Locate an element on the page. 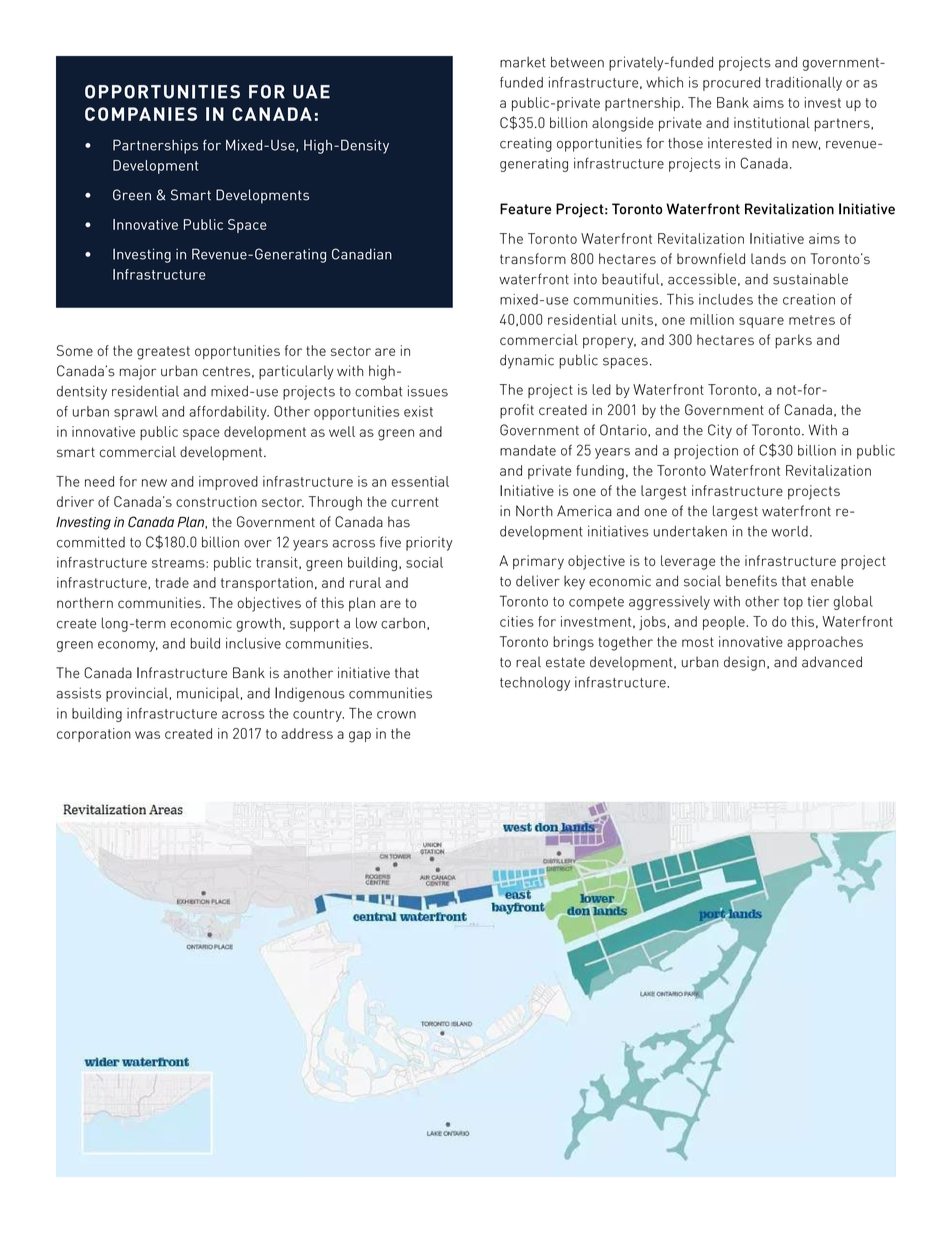  issues is located at coordinates (428, 391).
